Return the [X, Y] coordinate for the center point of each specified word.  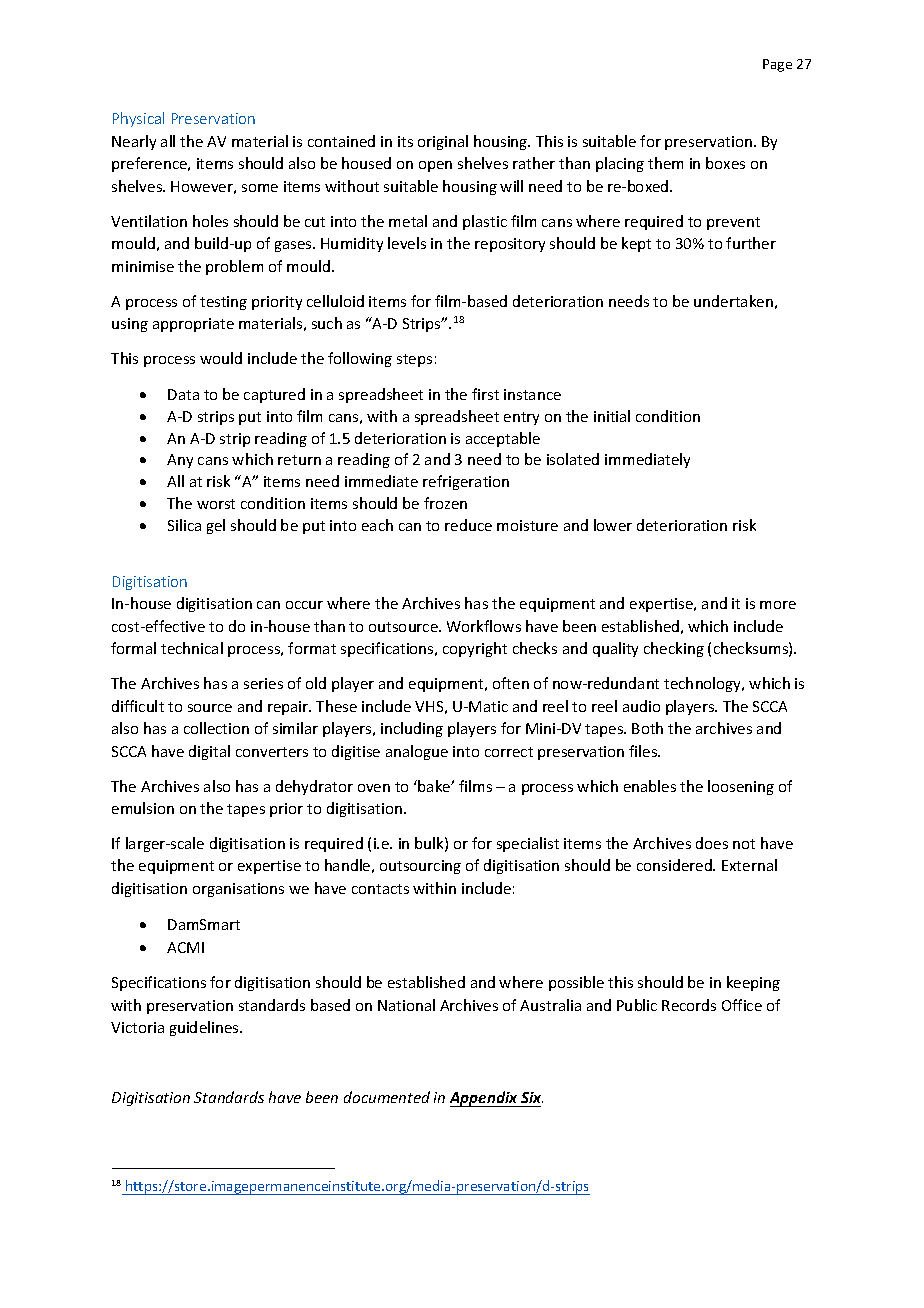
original [443, 142]
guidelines [205, 1028]
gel [216, 526]
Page [777, 65]
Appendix [485, 1099]
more [778, 605]
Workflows [484, 626]
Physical [138, 119]
